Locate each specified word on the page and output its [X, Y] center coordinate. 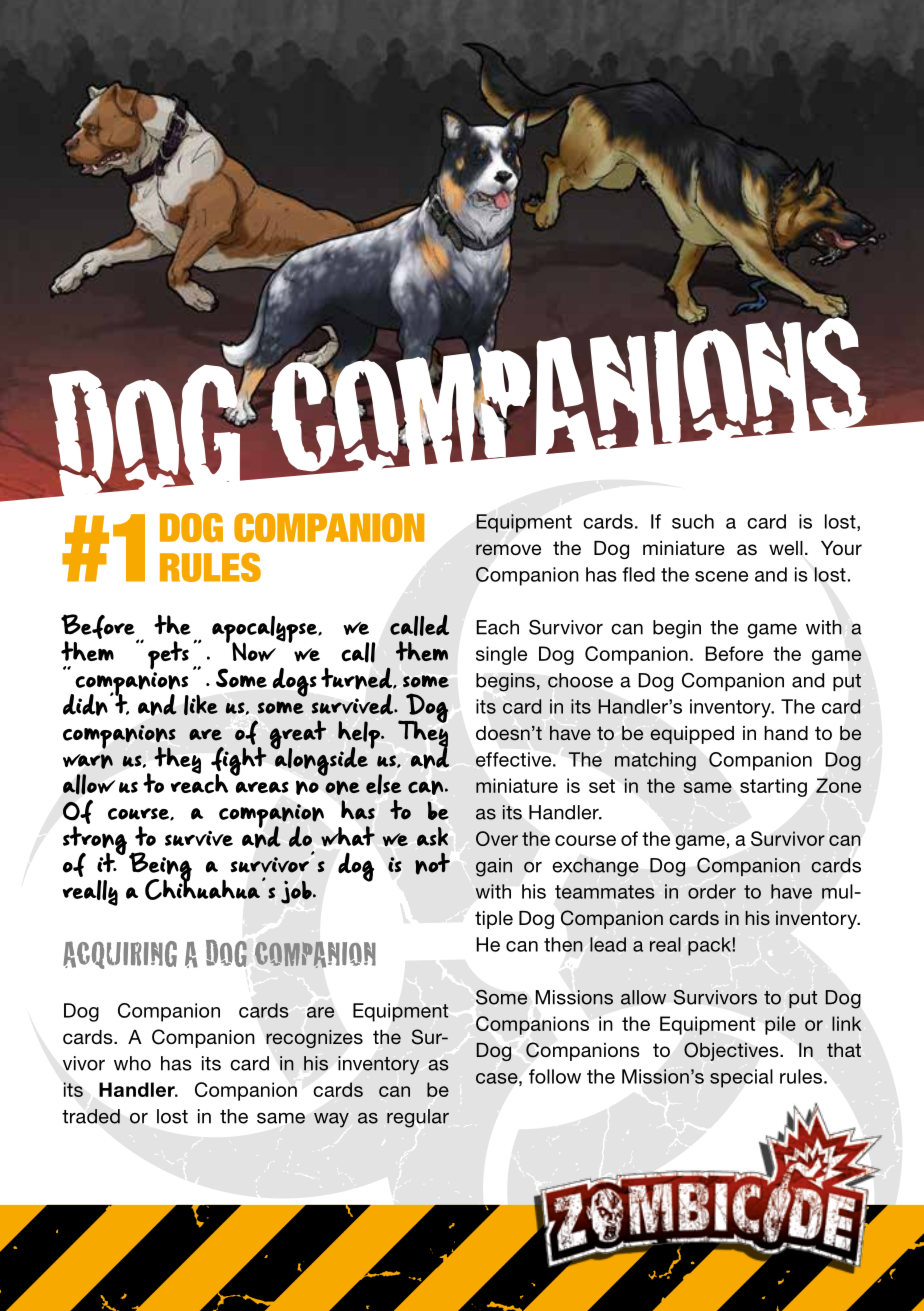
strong [96, 841]
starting [773, 787]
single [501, 655]
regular [418, 1118]
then [563, 944]
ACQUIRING [120, 955]
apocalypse [266, 630]
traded [91, 1116]
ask [432, 836]
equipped [692, 735]
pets [168, 655]
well [786, 548]
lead [608, 944]
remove [508, 550]
